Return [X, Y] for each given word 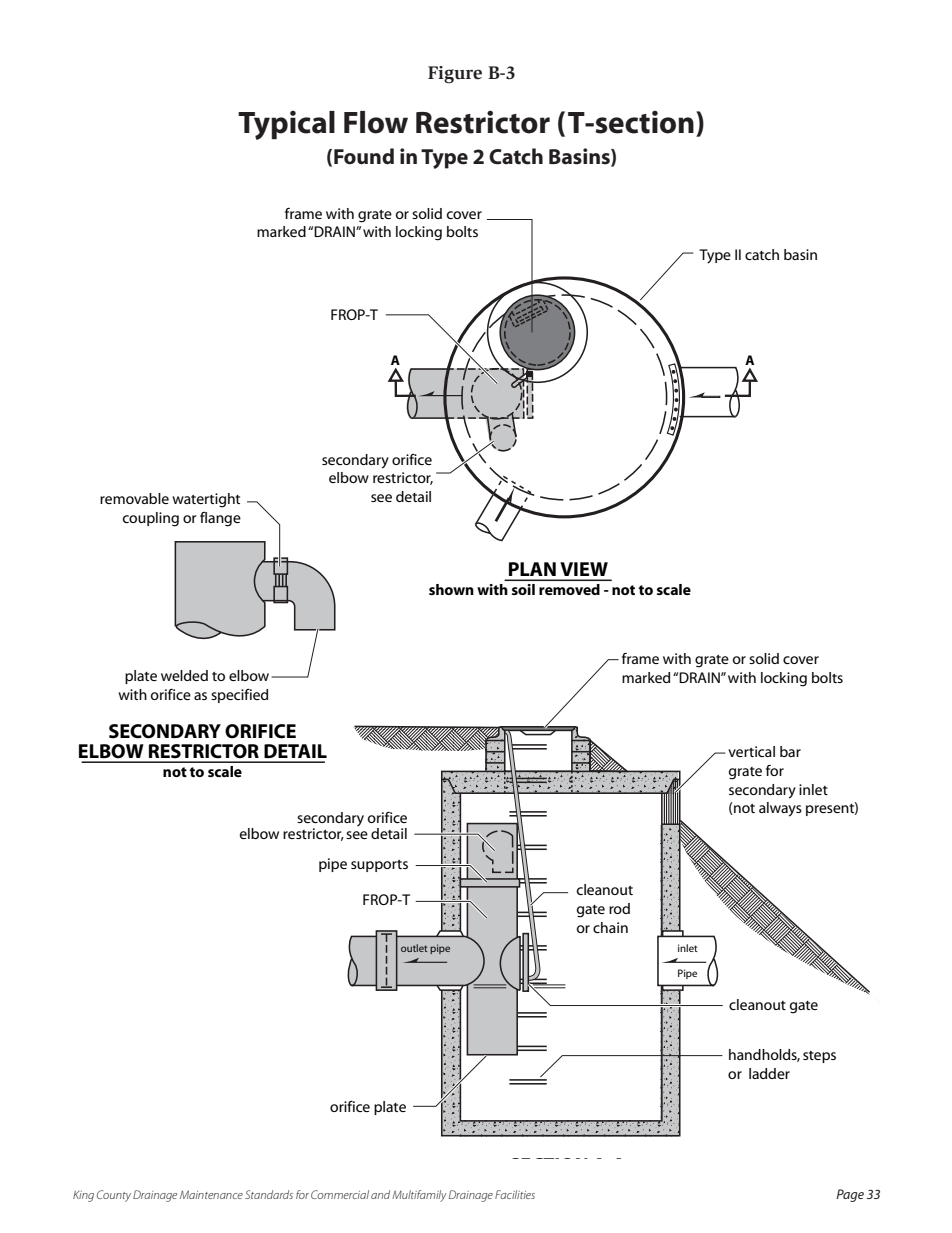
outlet [414, 948]
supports [379, 866]
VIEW [584, 569]
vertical [751, 751]
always [780, 809]
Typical [286, 125]
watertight [206, 500]
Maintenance [211, 1194]
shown [451, 589]
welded [184, 675]
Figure [455, 75]
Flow [376, 122]
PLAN [532, 569]
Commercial [340, 1194]
